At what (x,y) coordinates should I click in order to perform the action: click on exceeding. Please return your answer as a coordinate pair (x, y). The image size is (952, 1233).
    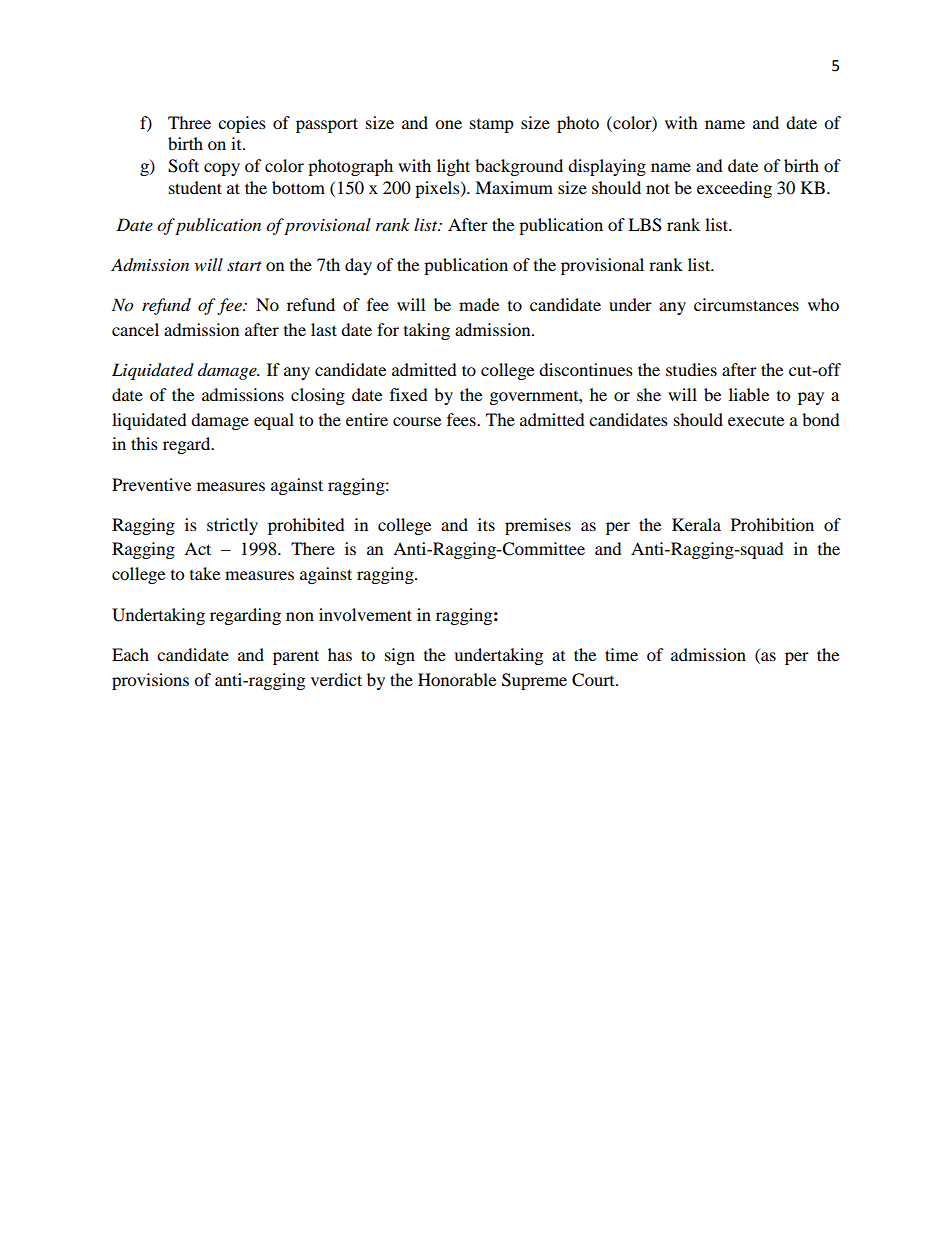
    Looking at the image, I should click on (734, 189).
